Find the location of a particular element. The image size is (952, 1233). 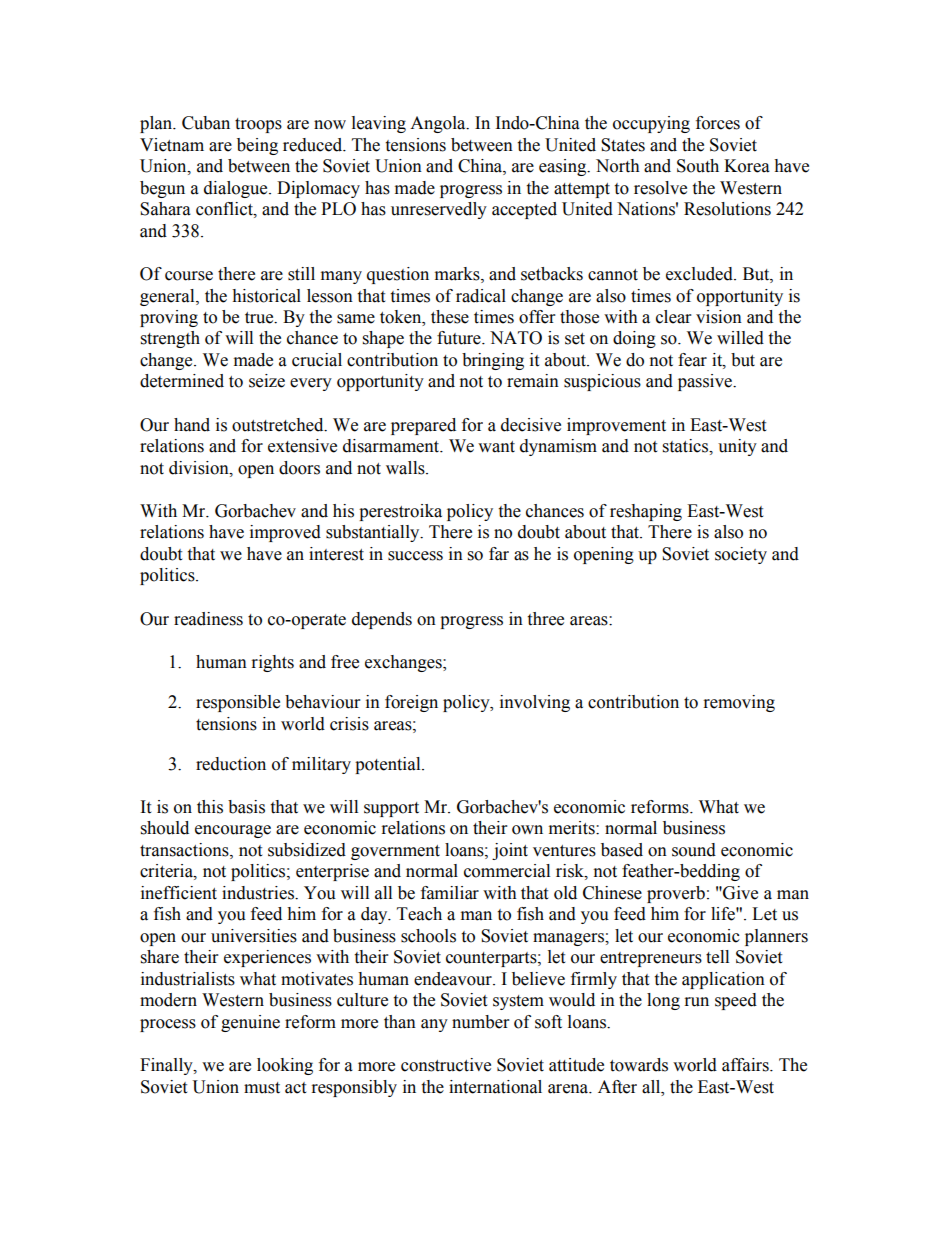

Angola is located at coordinates (439, 124).
